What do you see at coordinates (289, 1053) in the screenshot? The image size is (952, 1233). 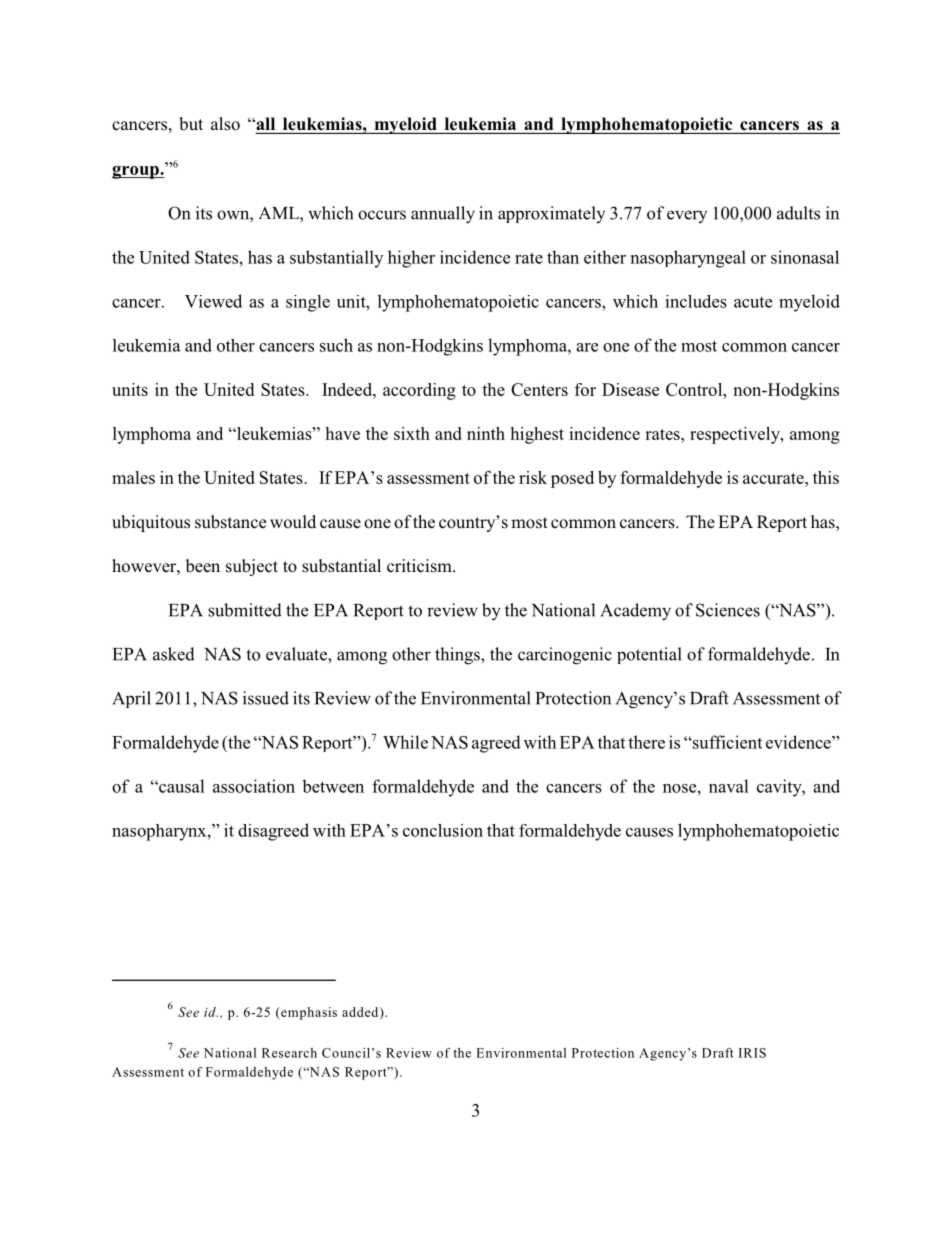 I see `Research` at bounding box center [289, 1053].
